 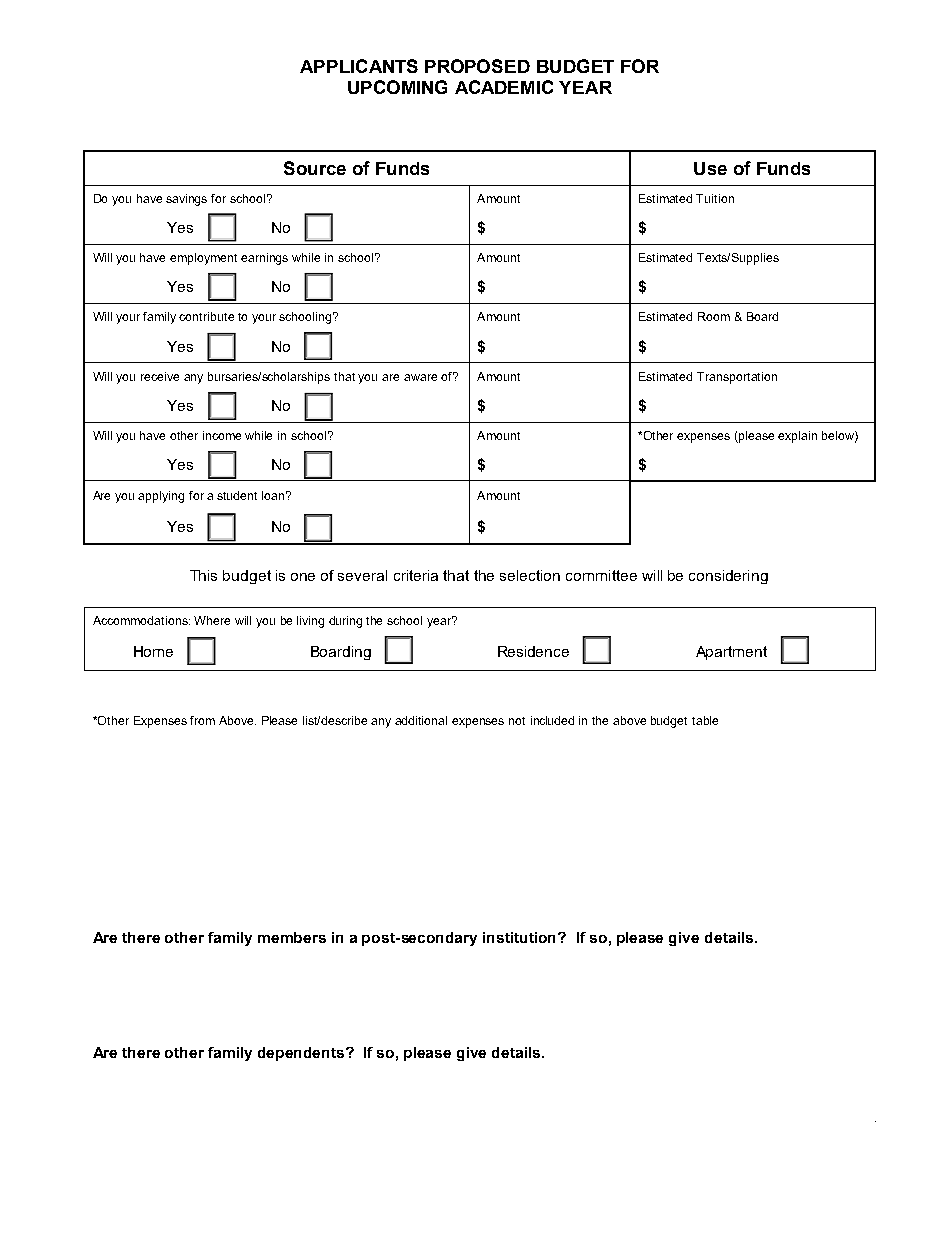 I want to click on Transportation, so click(x=737, y=378).
